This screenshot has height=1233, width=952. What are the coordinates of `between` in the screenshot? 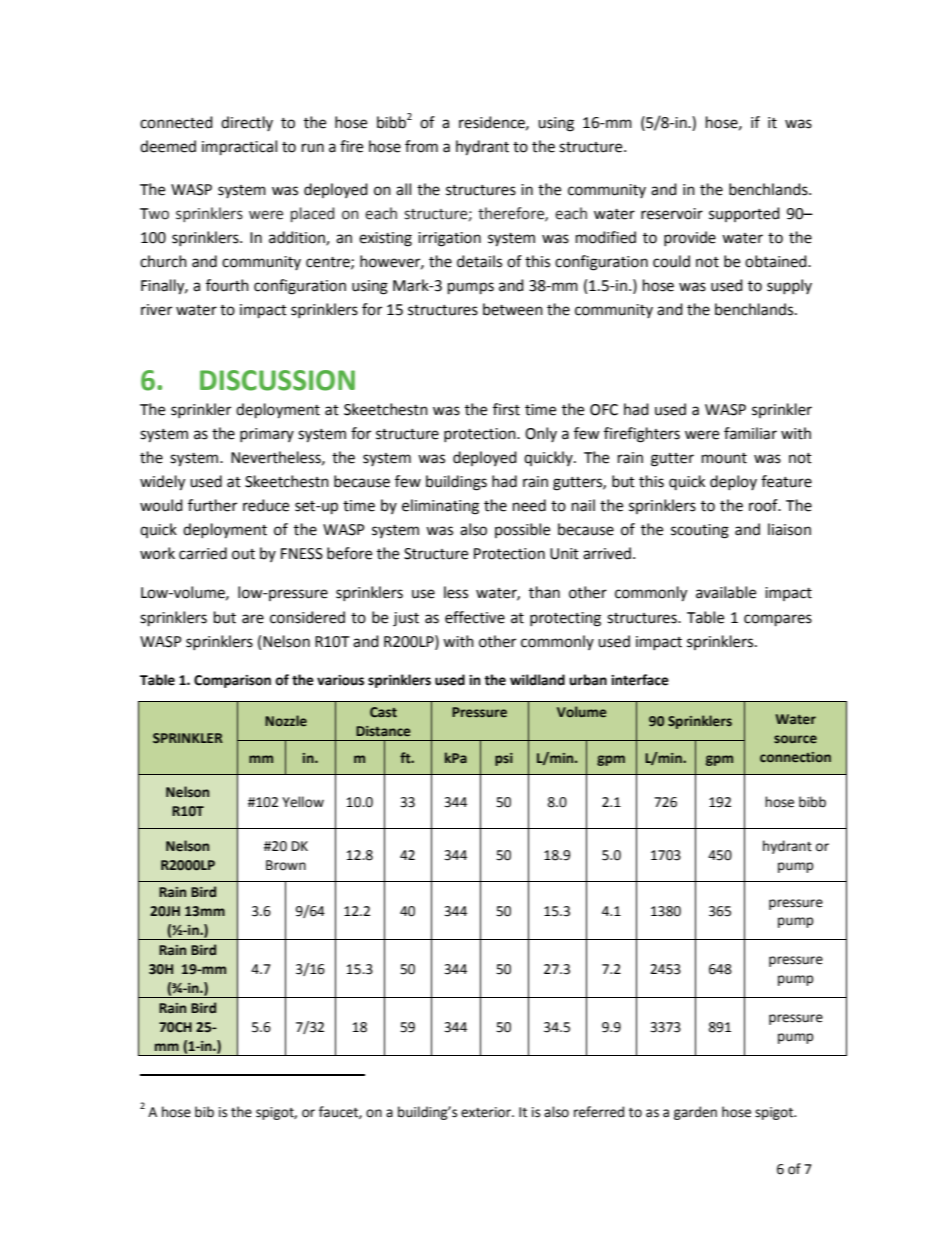 It's located at (513, 309).
